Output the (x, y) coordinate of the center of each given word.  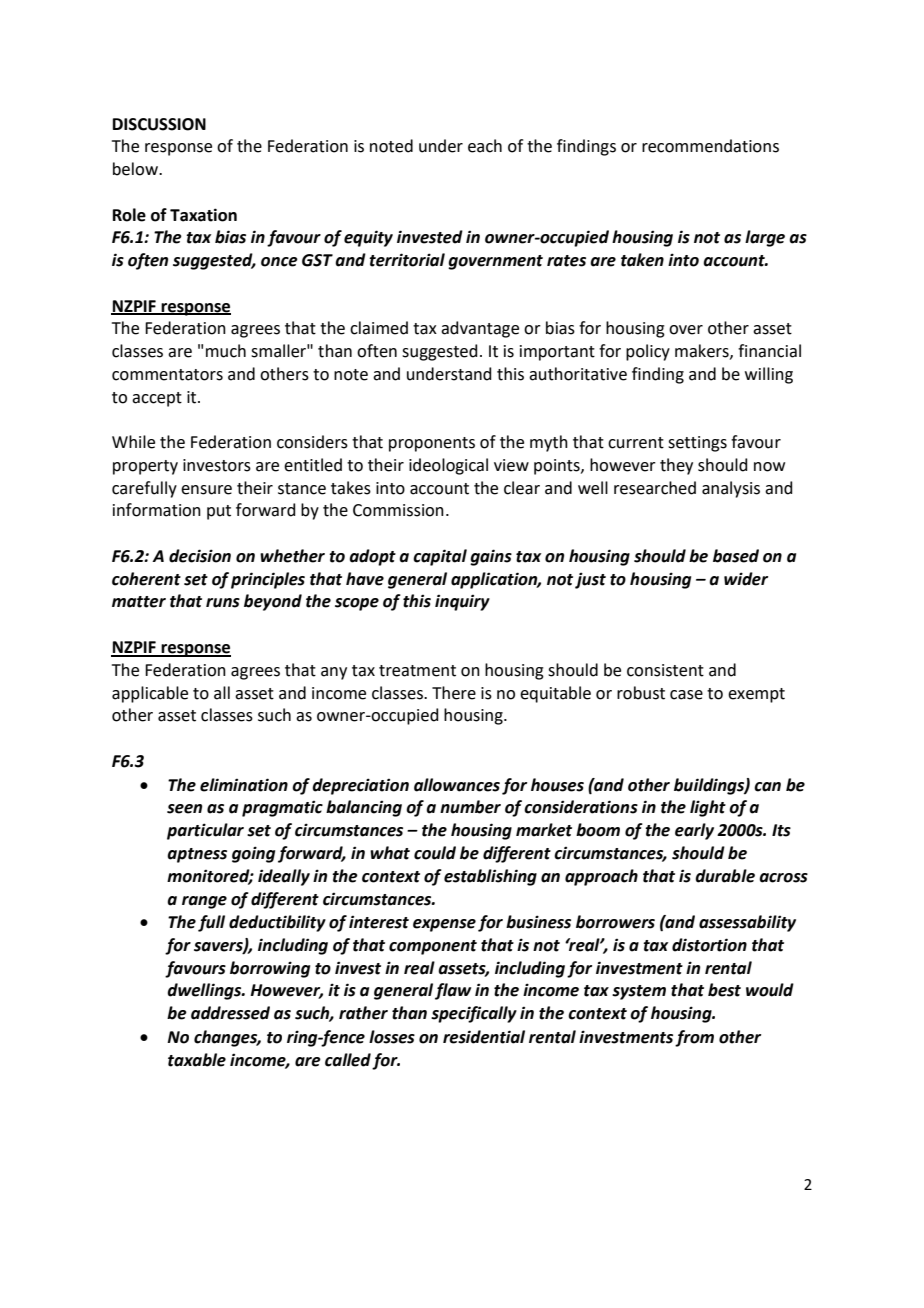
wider (746, 579)
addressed (230, 1013)
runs (223, 603)
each (485, 146)
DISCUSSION (159, 124)
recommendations (710, 146)
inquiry (462, 602)
